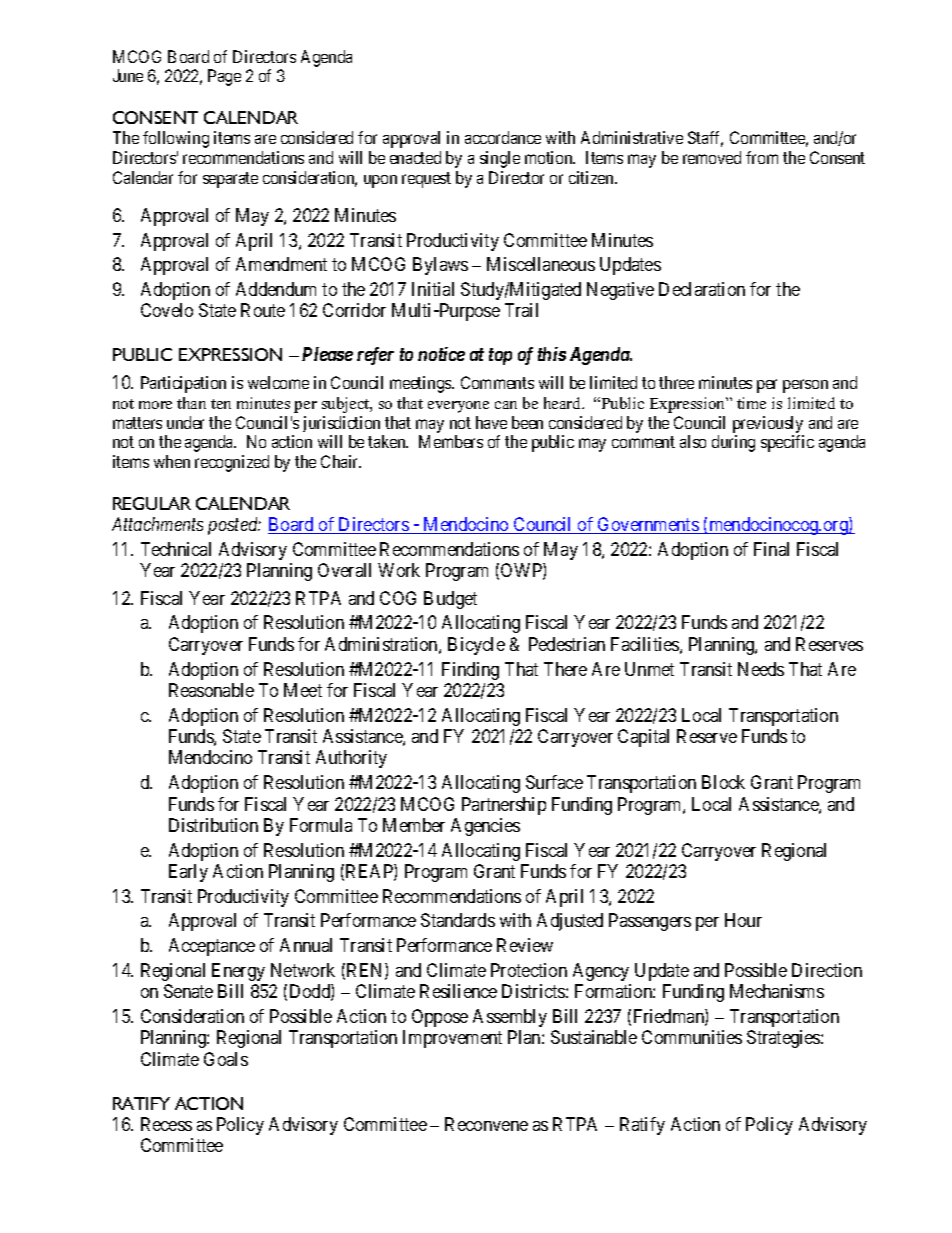 This screenshot has width=952, height=1233. Describe the element at coordinates (450, 600) in the screenshot. I see `Budget` at that location.
